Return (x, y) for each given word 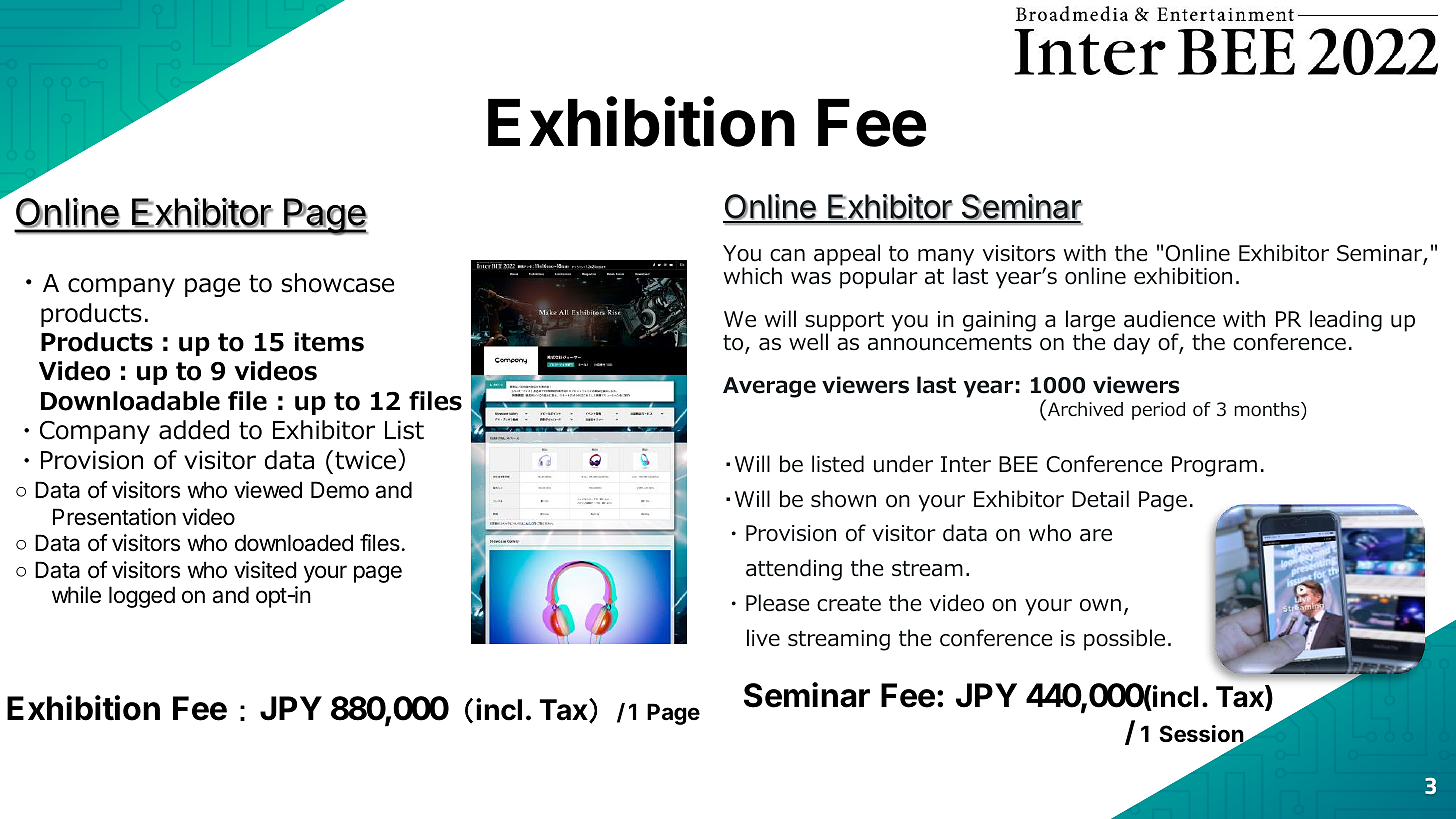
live (763, 638)
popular (879, 277)
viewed (268, 490)
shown (843, 499)
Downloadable (130, 401)
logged (142, 597)
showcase (338, 283)
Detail (1100, 499)
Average (769, 387)
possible (1124, 640)
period (1158, 411)
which (753, 276)
